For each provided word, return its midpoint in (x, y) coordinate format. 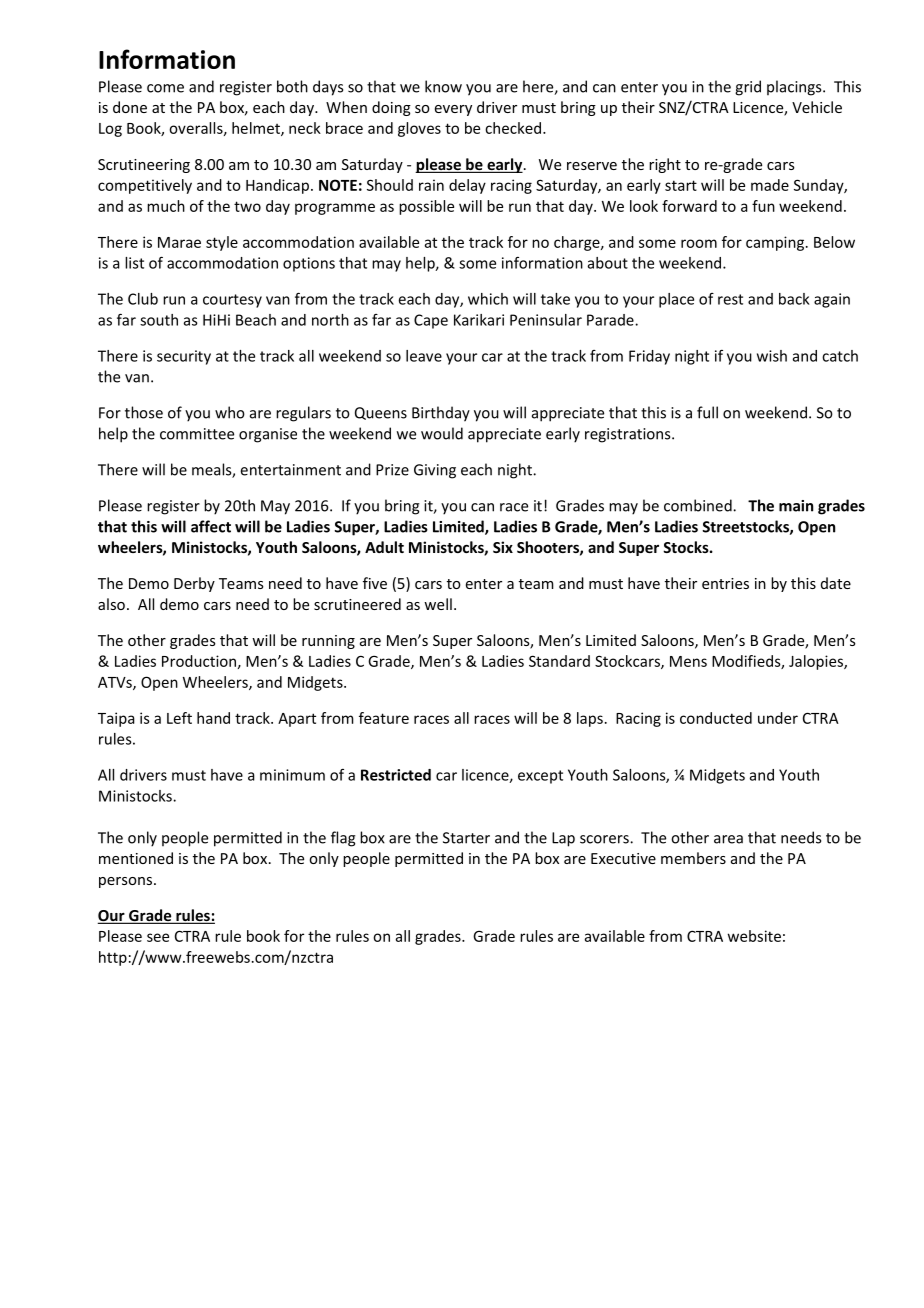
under (778, 718)
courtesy (232, 301)
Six (503, 547)
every (453, 110)
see (158, 937)
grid (748, 88)
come (165, 88)
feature (384, 718)
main (796, 506)
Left (179, 718)
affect (211, 526)
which (488, 299)
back (794, 299)
